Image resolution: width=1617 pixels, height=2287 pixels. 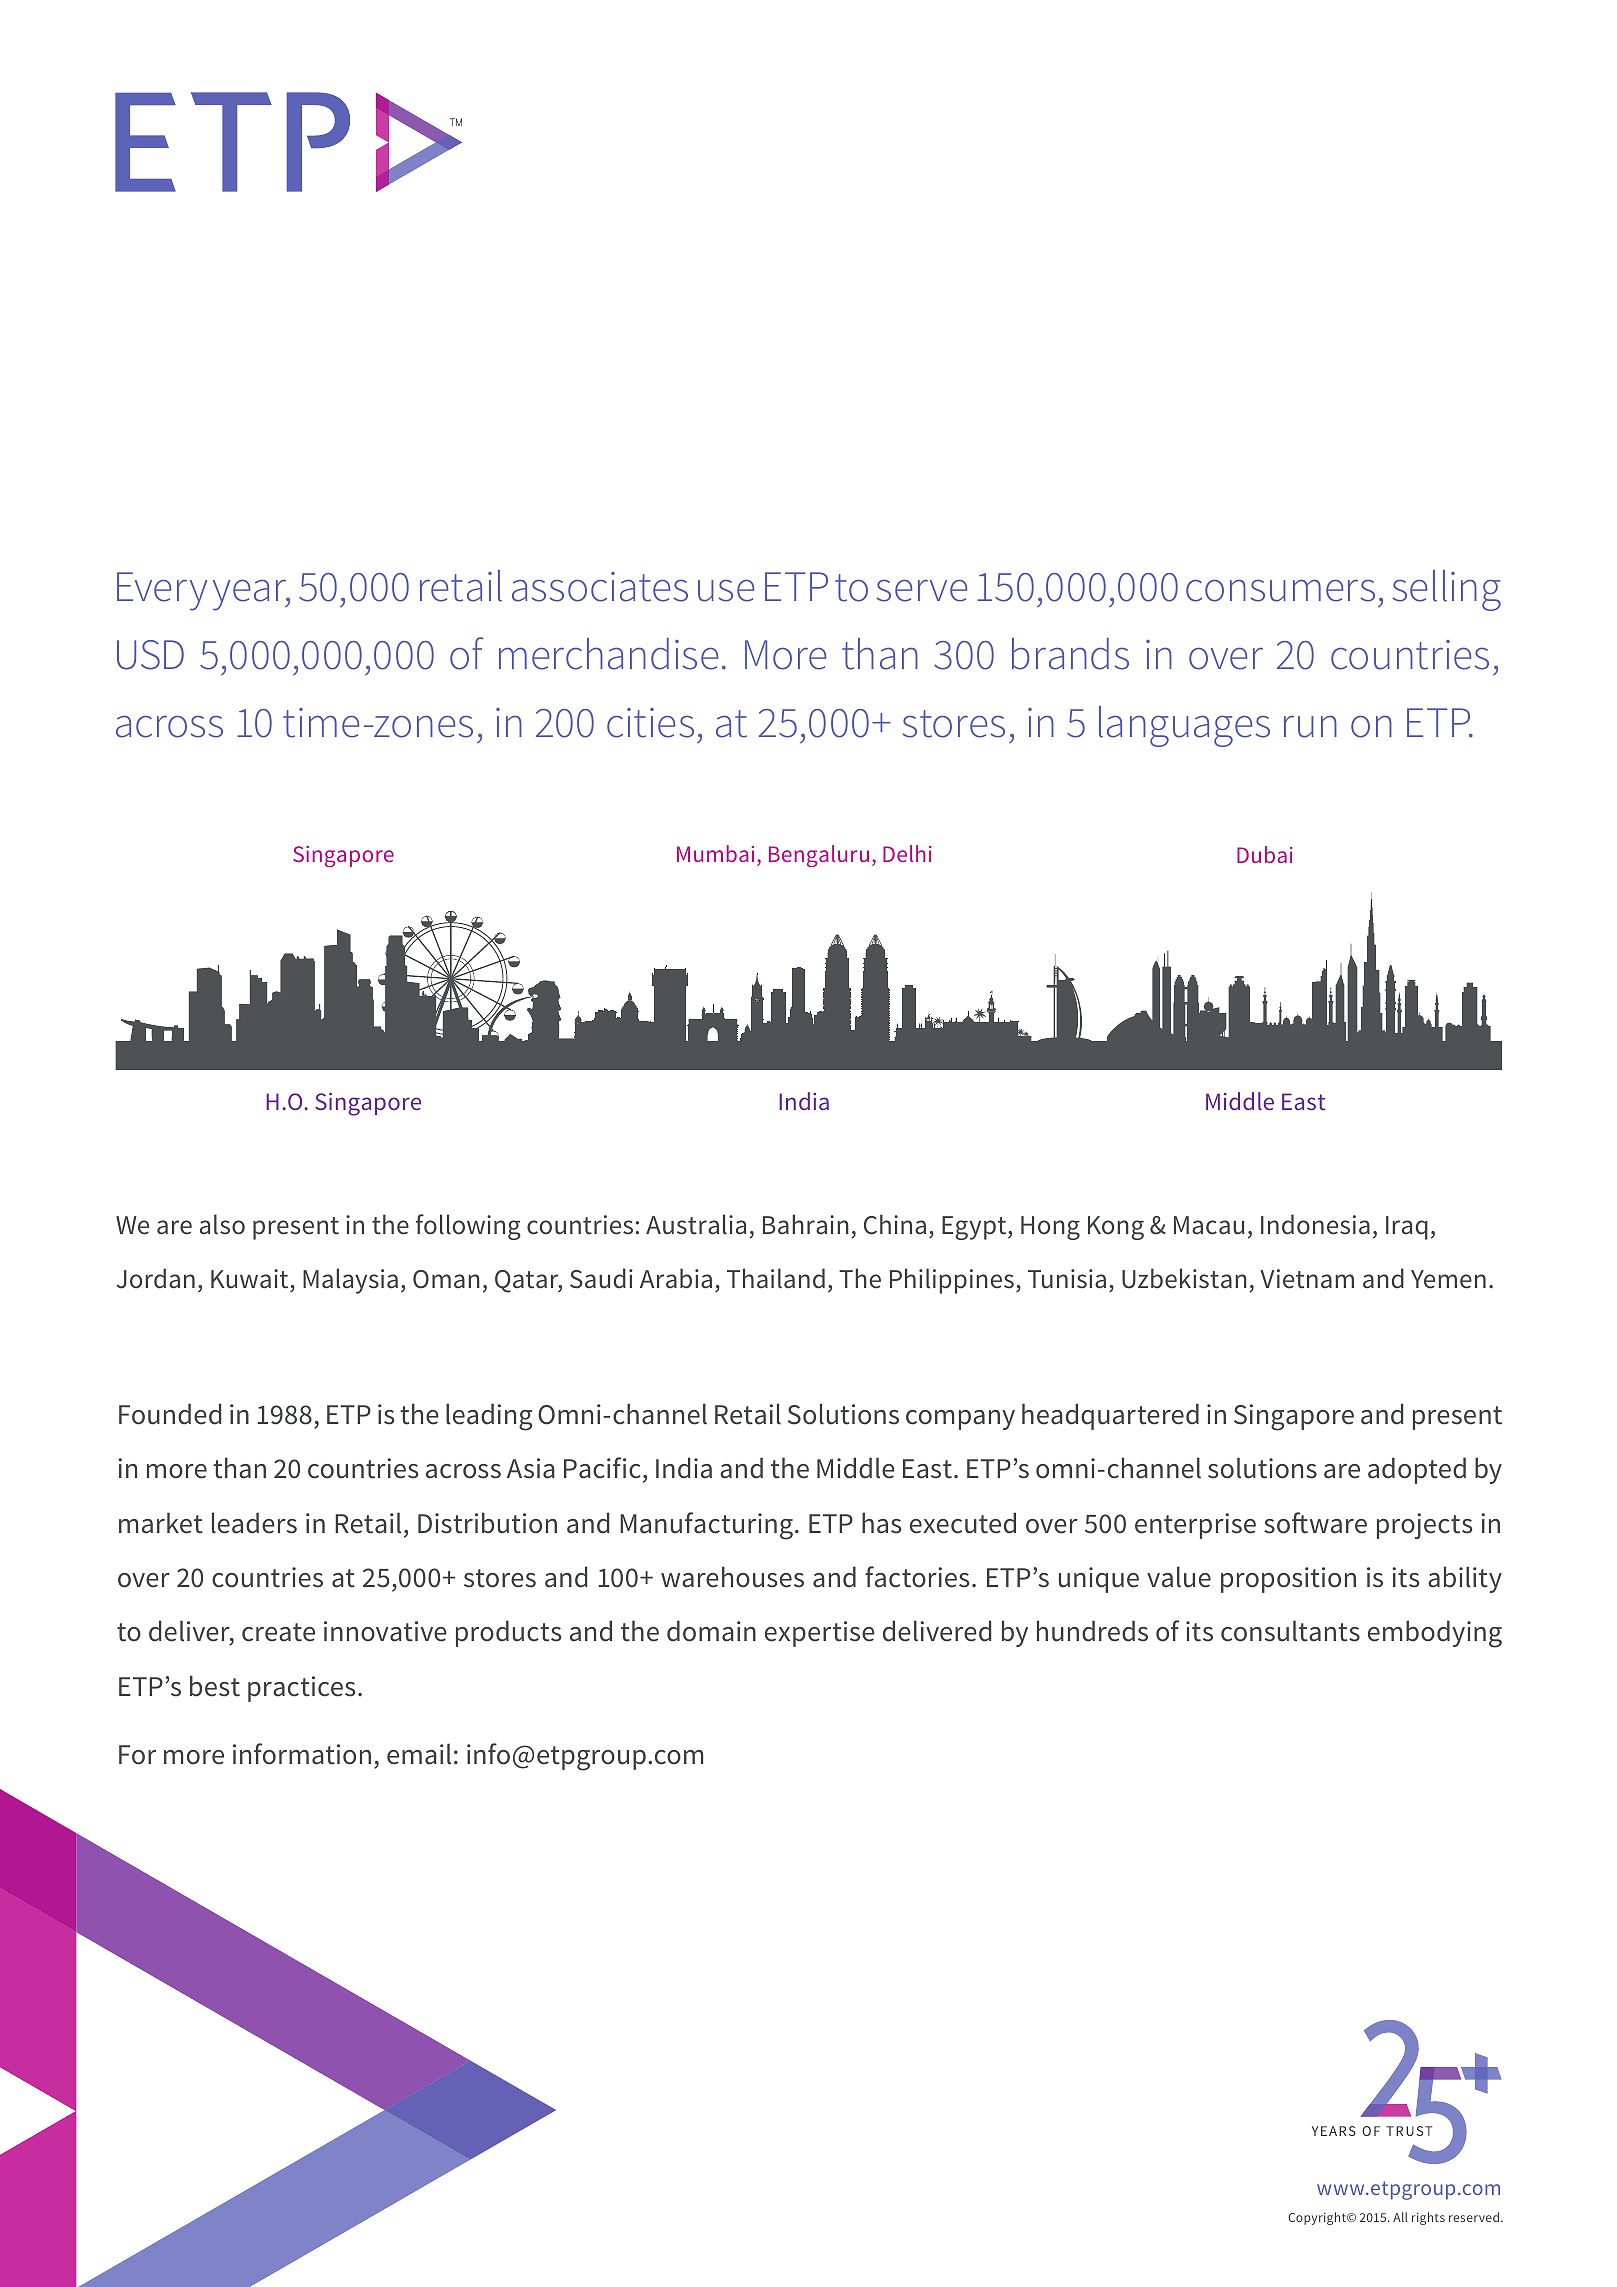 I want to click on USD, so click(x=150, y=655).
